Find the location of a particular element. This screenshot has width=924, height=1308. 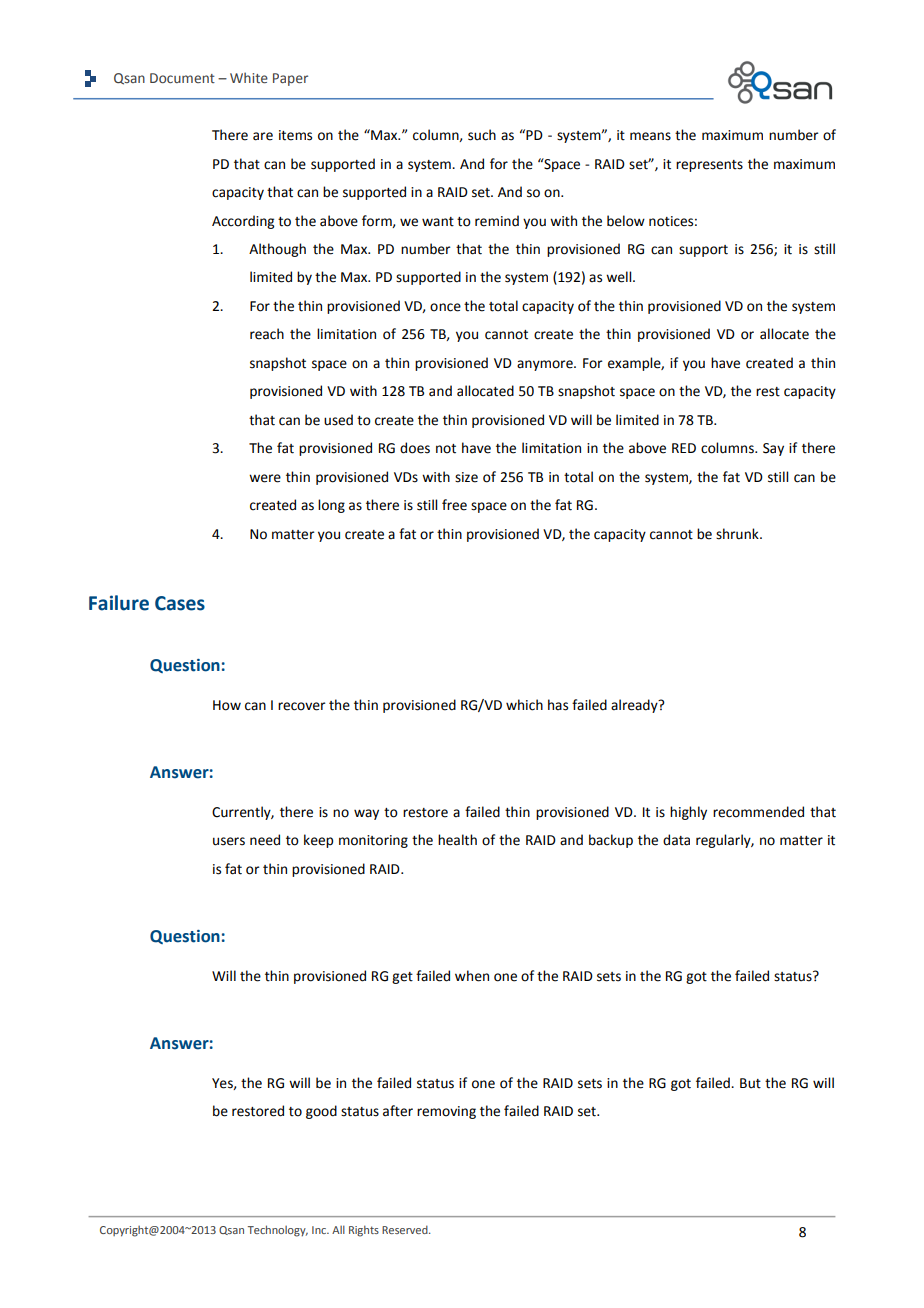

does is located at coordinates (415, 448).
